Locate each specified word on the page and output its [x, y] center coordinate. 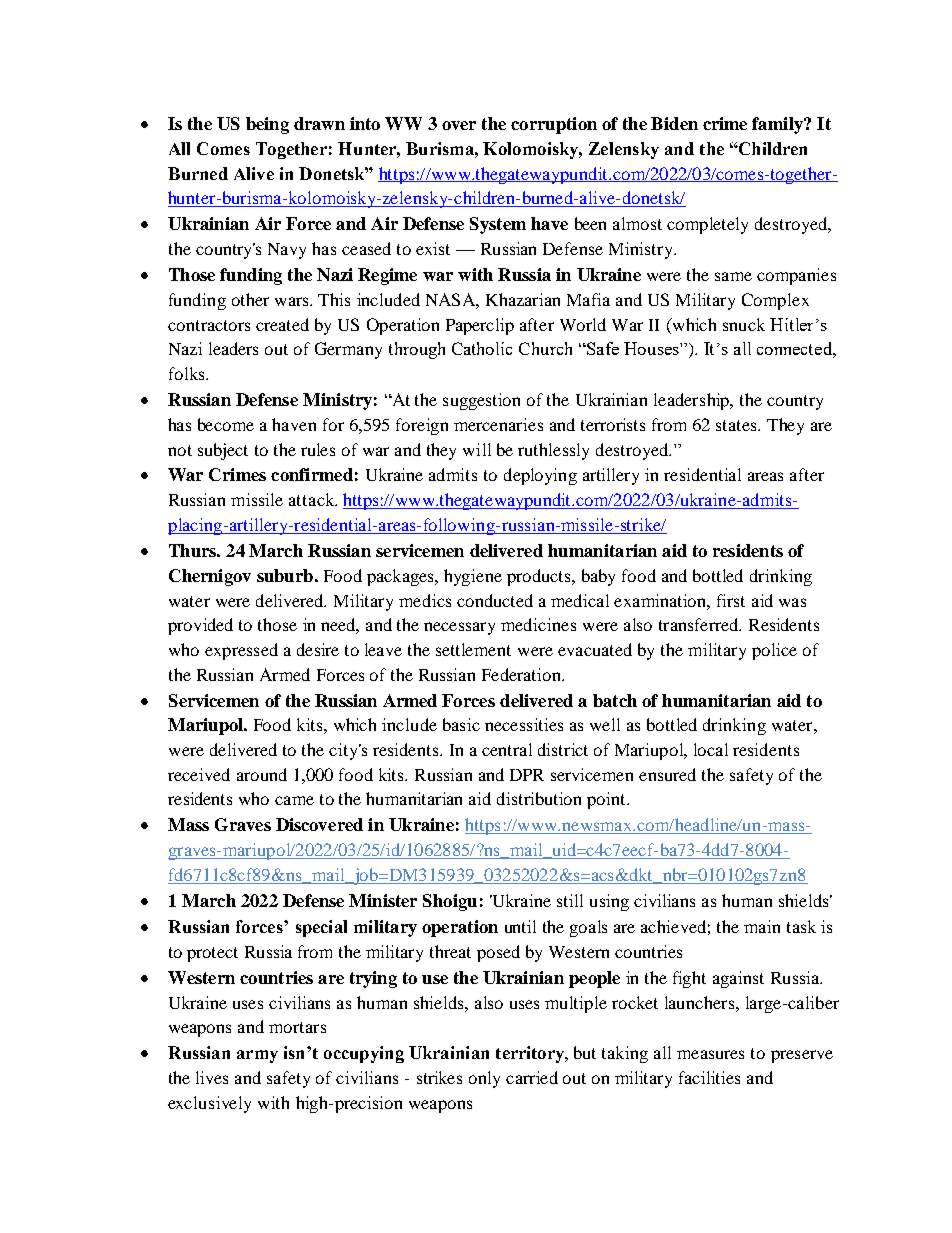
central [507, 749]
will [477, 449]
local [711, 749]
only [484, 1079]
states [737, 425]
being [267, 125]
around [262, 774]
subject [223, 451]
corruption [554, 125]
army [257, 1056]
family [778, 125]
